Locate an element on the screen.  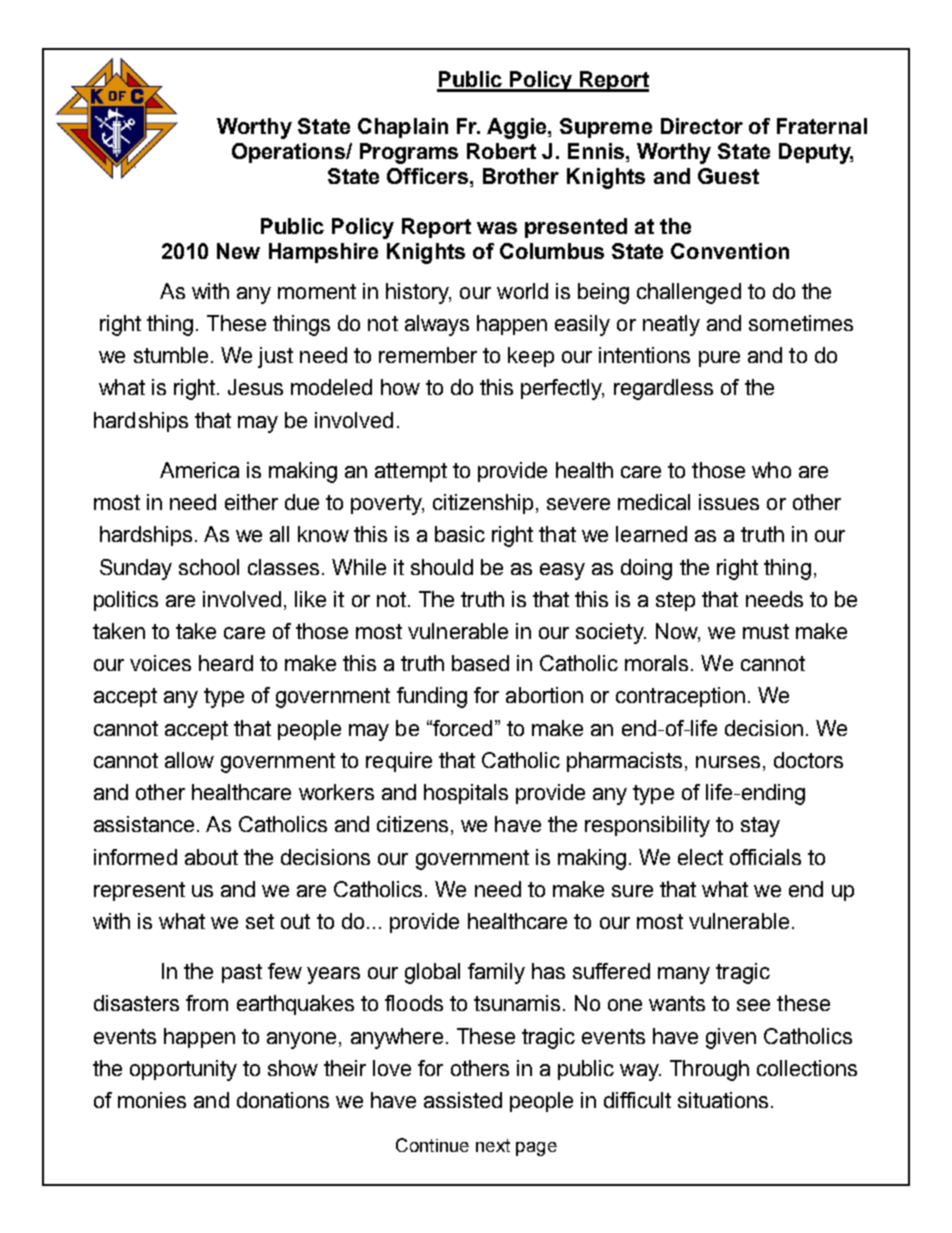
remember is located at coordinates (428, 355).
